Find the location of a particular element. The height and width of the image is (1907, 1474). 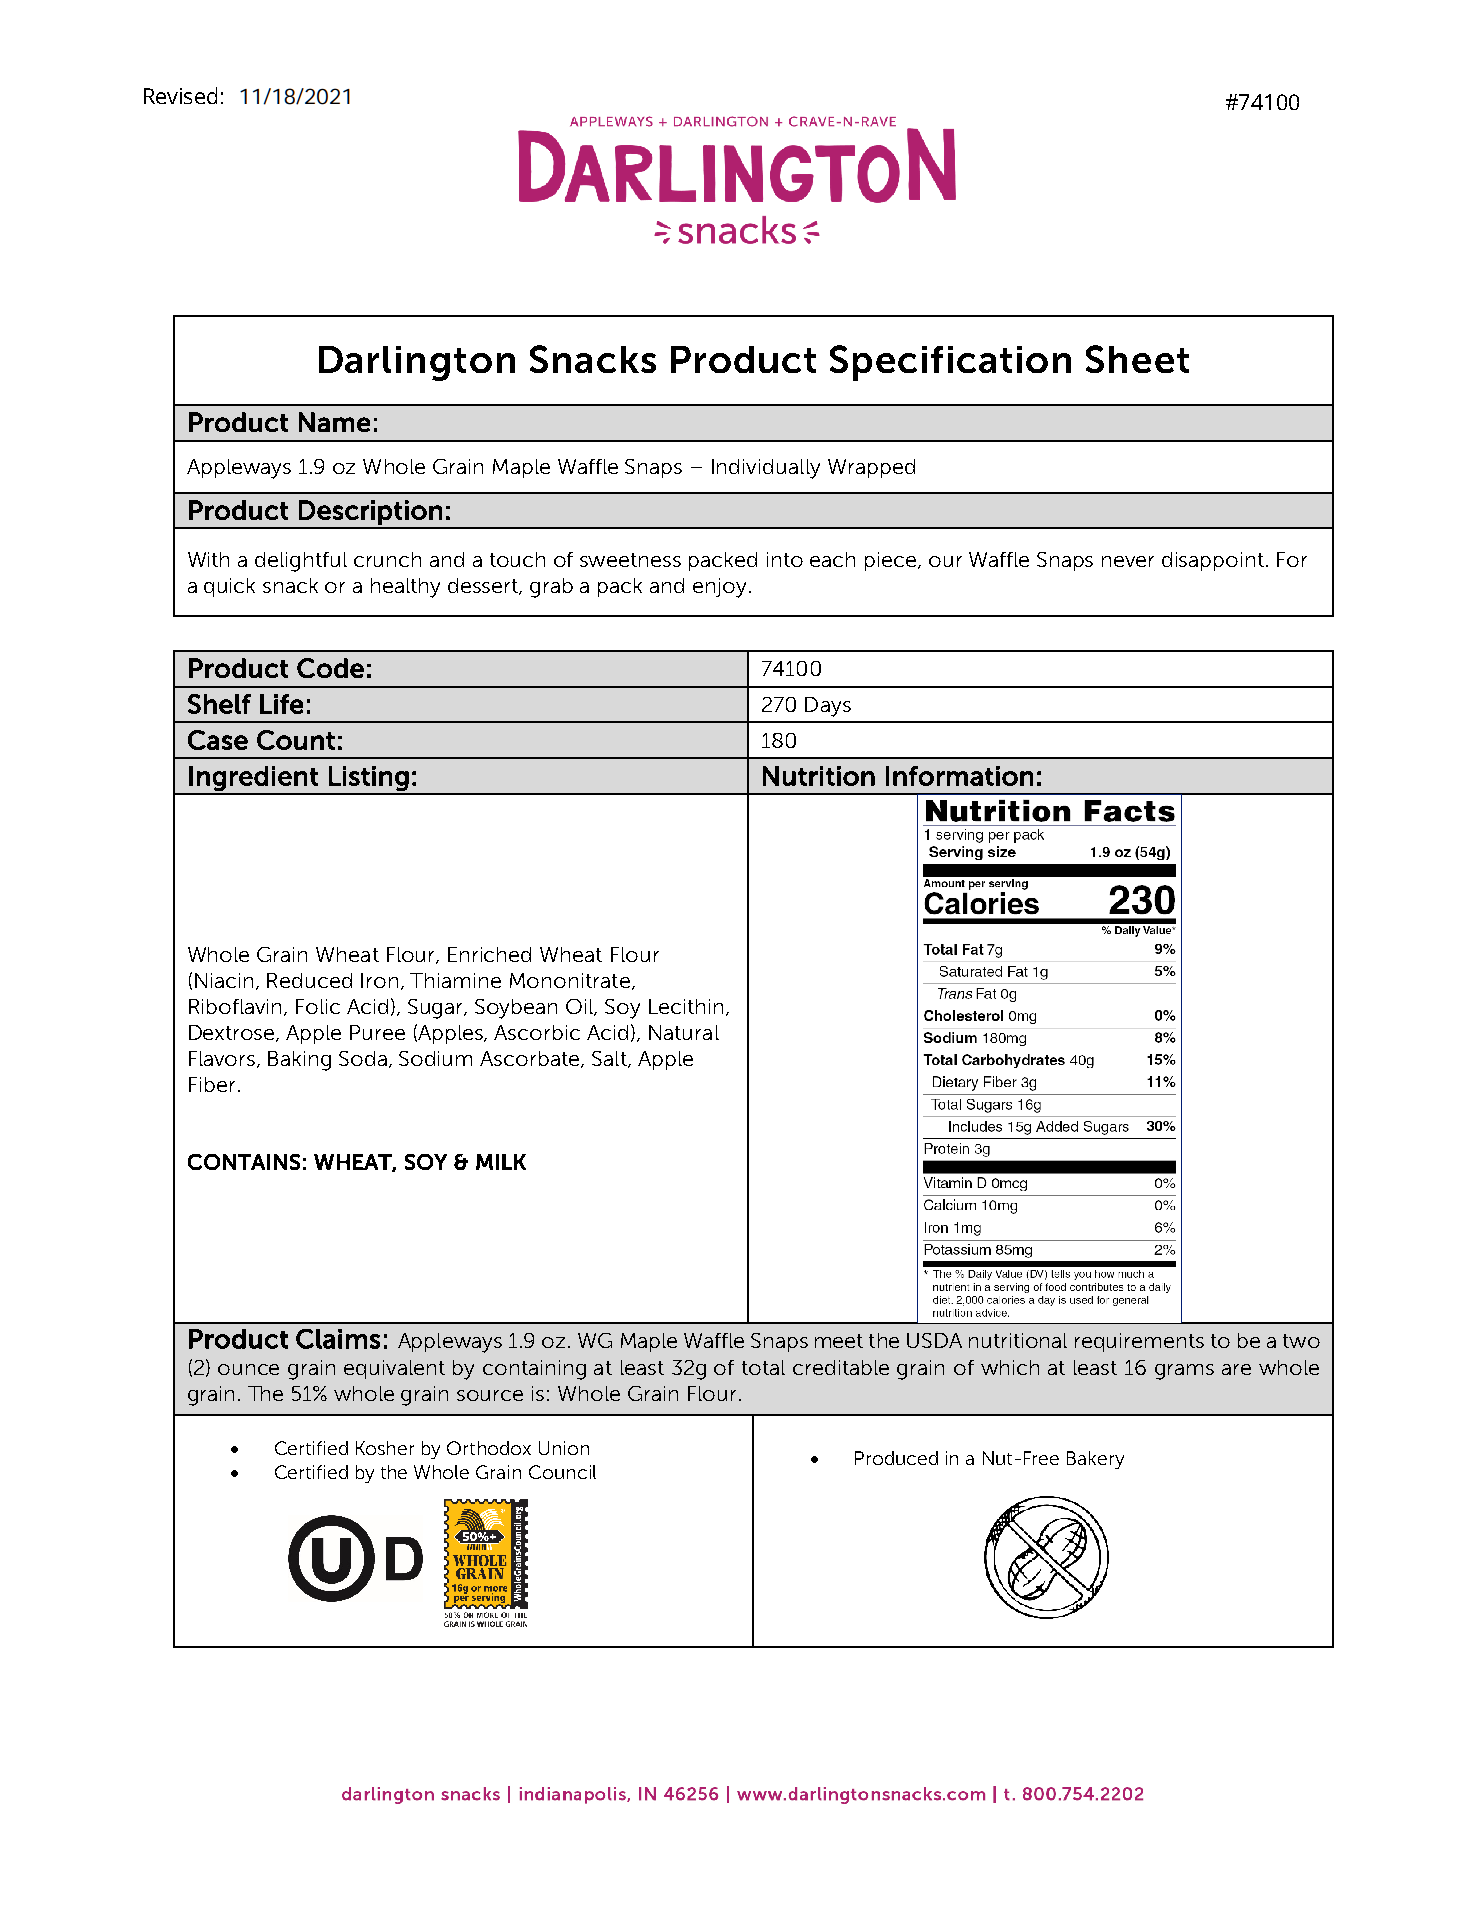

Specification is located at coordinates (950, 363).
